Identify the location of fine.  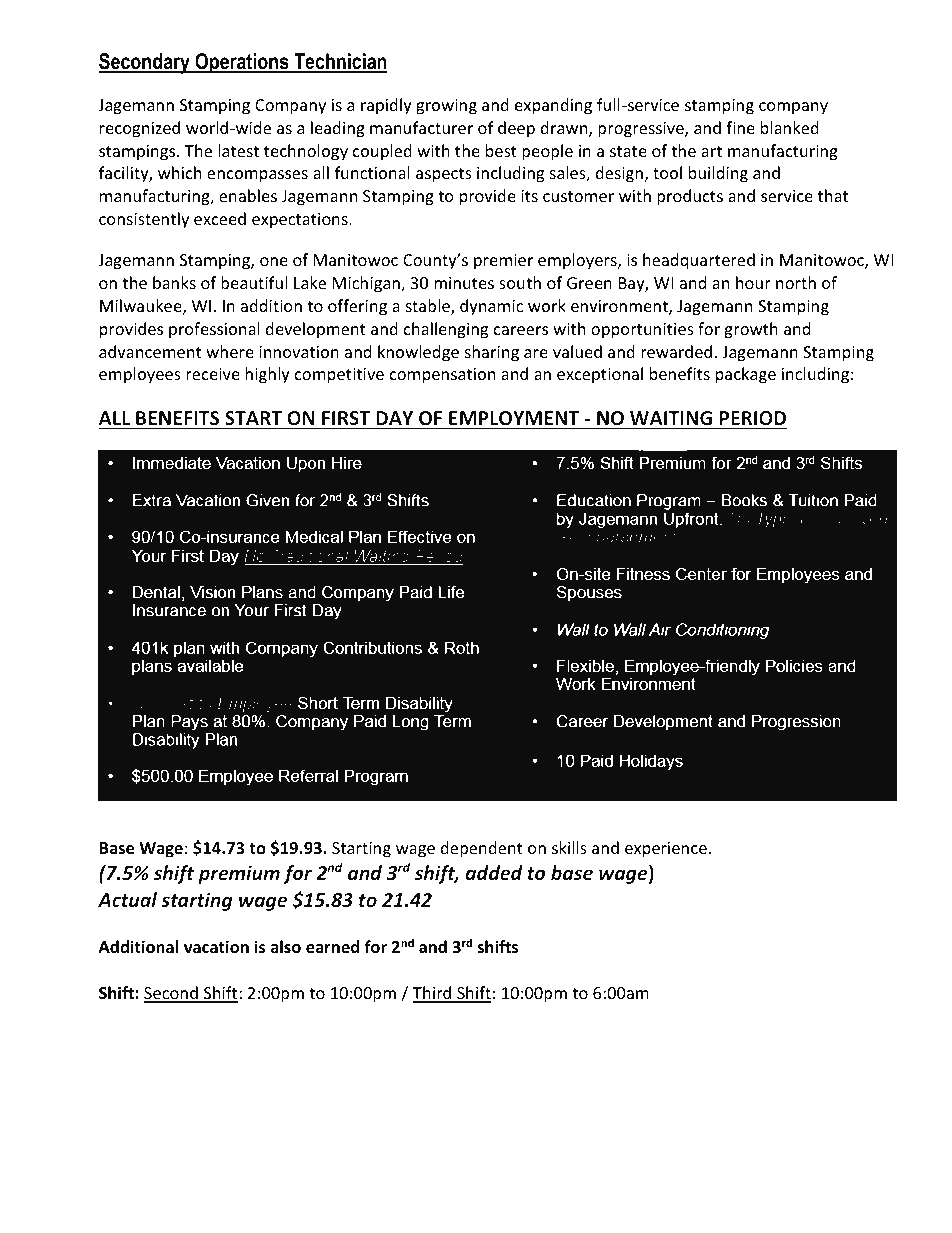
(740, 127).
